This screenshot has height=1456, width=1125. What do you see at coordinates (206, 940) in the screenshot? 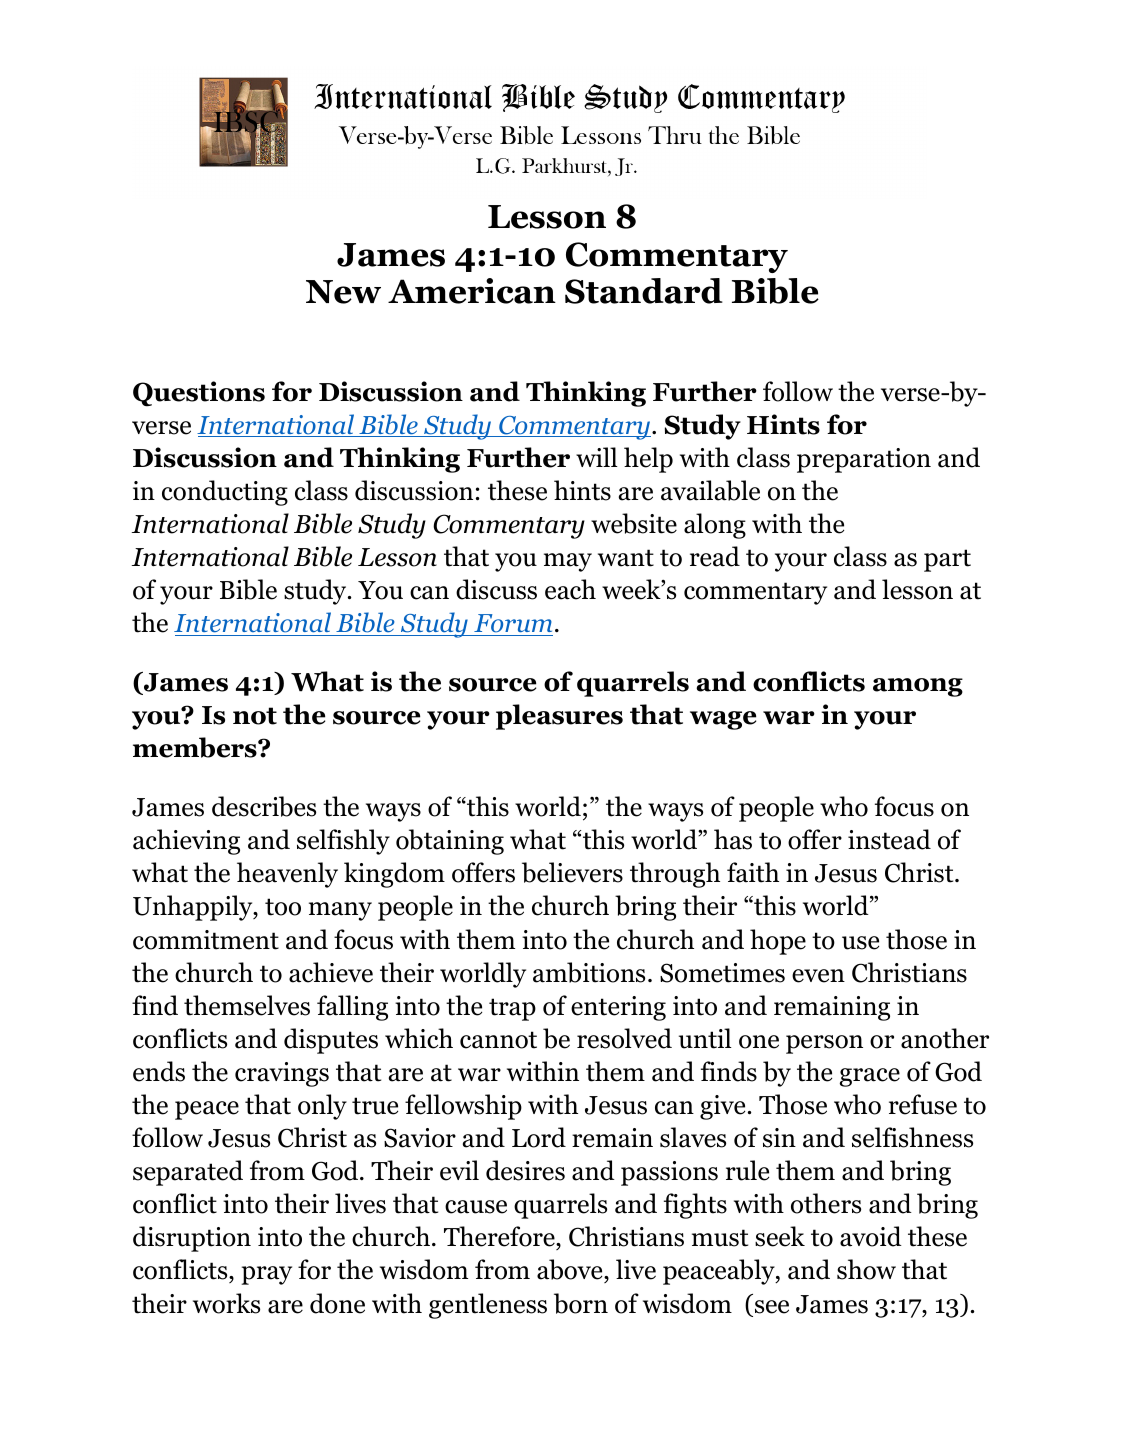
I see `commitment` at bounding box center [206, 940].
